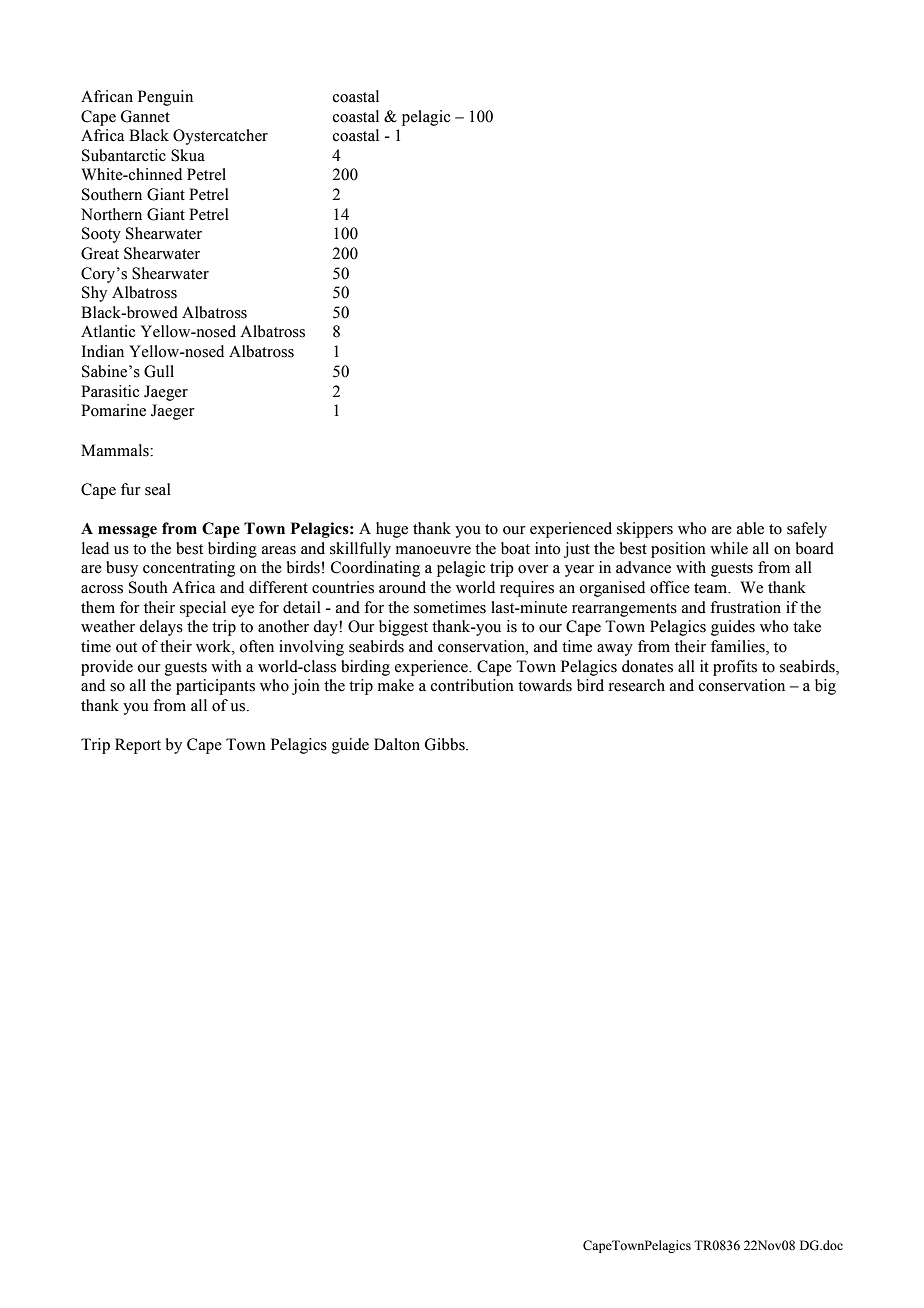 The width and height of the document is (924, 1308). What do you see at coordinates (729, 548) in the document?
I see `while` at bounding box center [729, 548].
